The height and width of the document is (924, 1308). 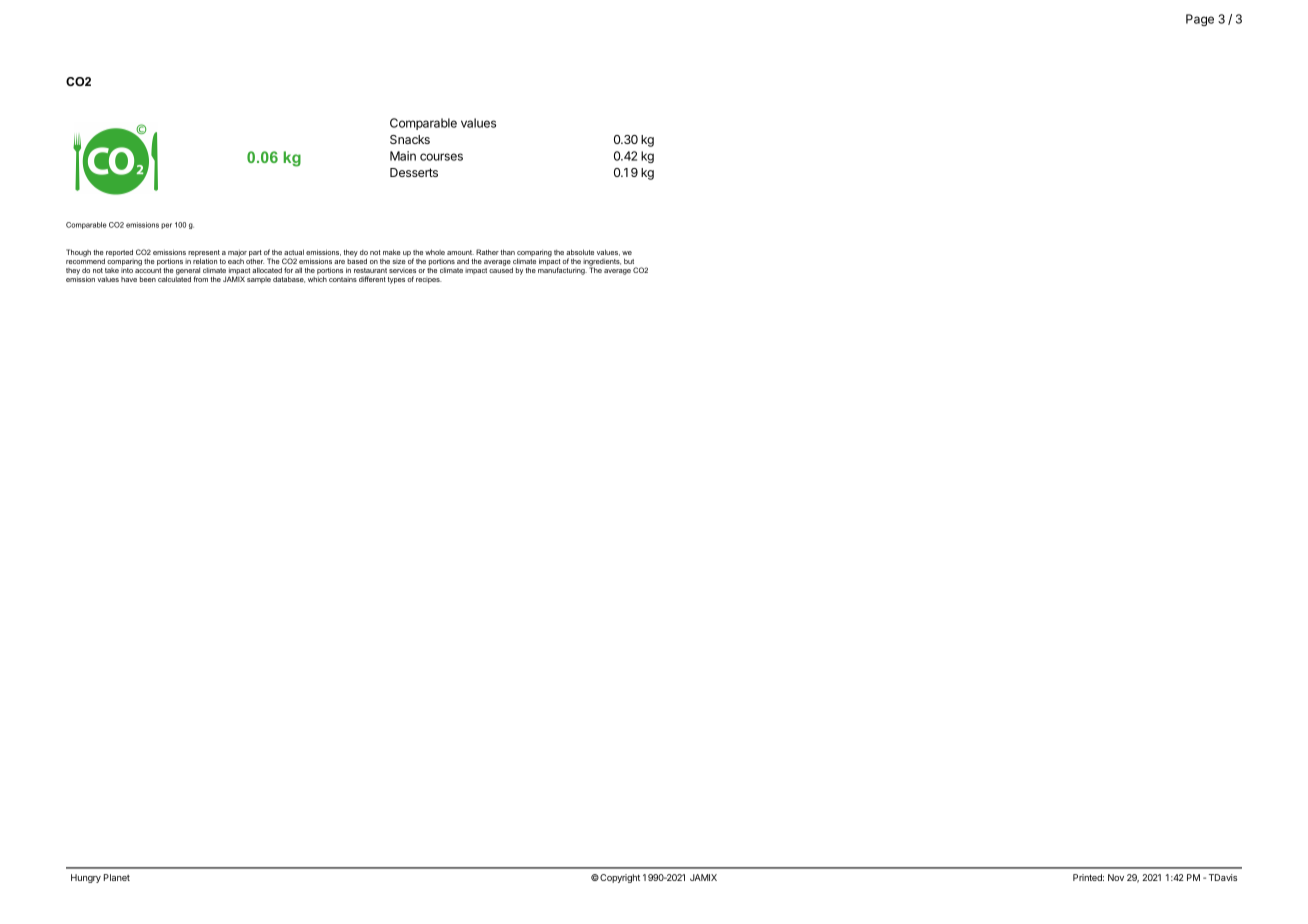 What do you see at coordinates (619, 878) in the document?
I see `Copyright` at bounding box center [619, 878].
